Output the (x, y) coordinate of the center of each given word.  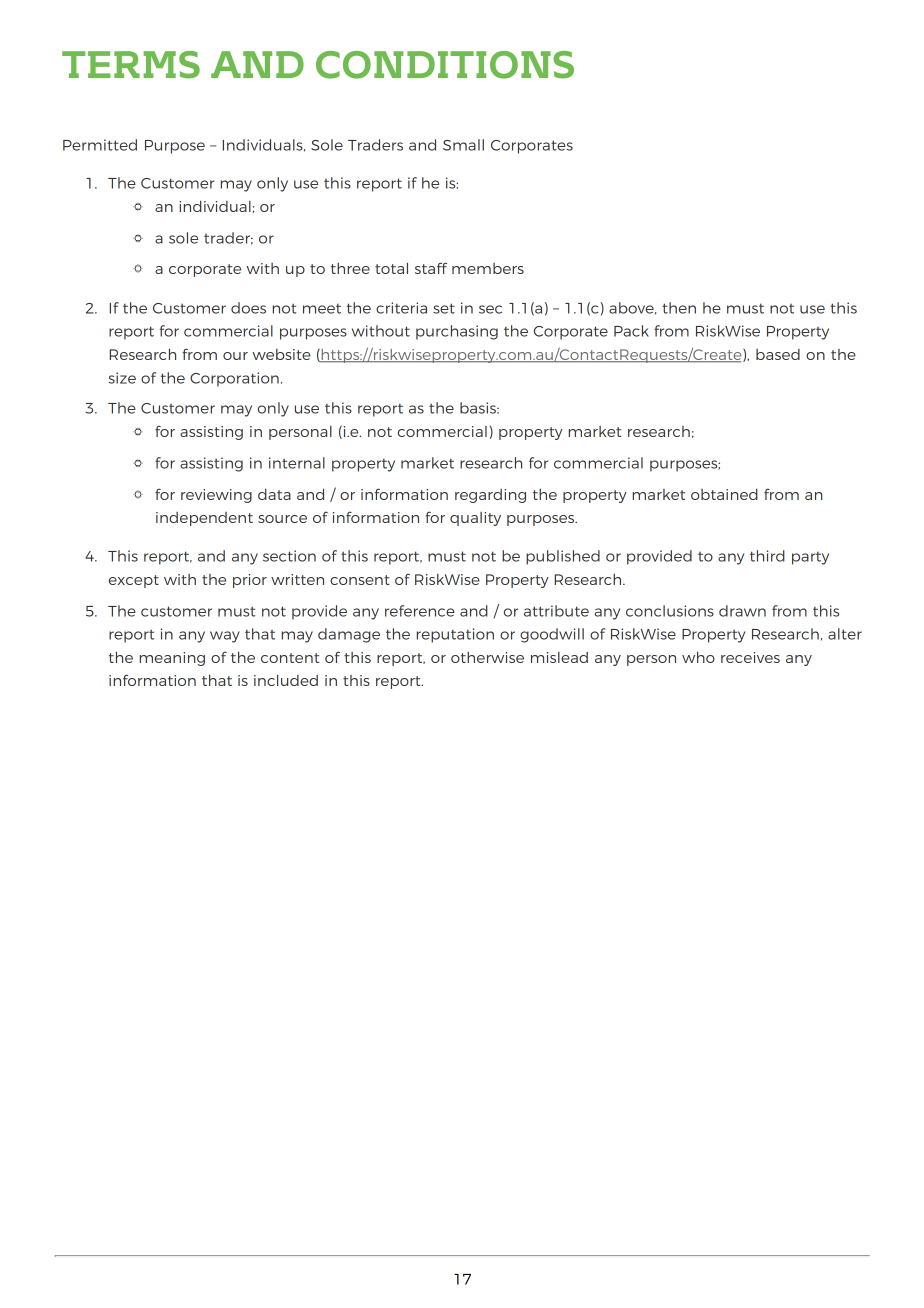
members (488, 268)
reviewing (216, 496)
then (679, 308)
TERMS (131, 65)
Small (463, 145)
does (248, 308)
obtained (724, 494)
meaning (172, 659)
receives (750, 657)
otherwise (487, 657)
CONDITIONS (445, 65)
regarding (490, 496)
